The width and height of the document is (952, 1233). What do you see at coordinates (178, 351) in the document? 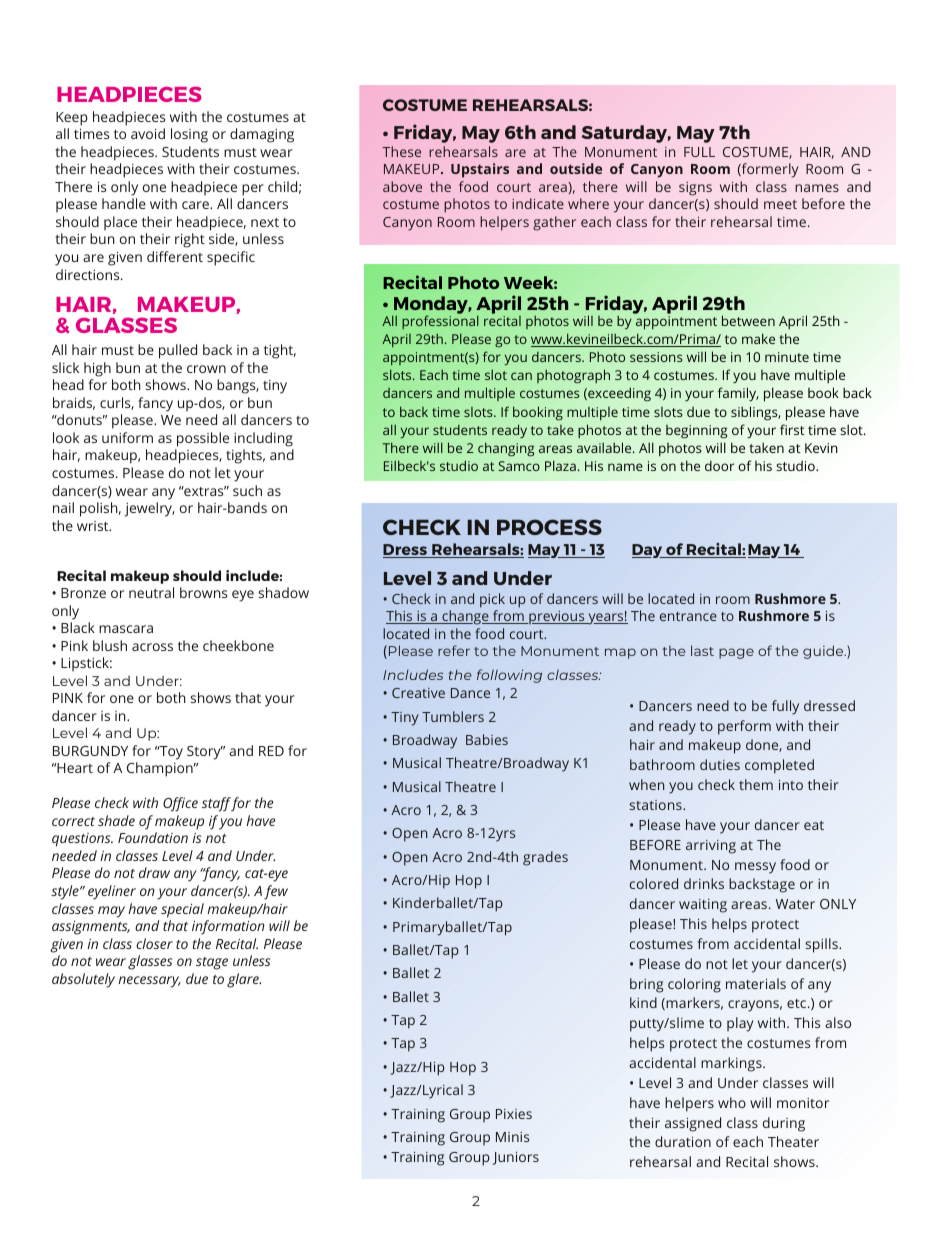
I see `pulled` at bounding box center [178, 351].
